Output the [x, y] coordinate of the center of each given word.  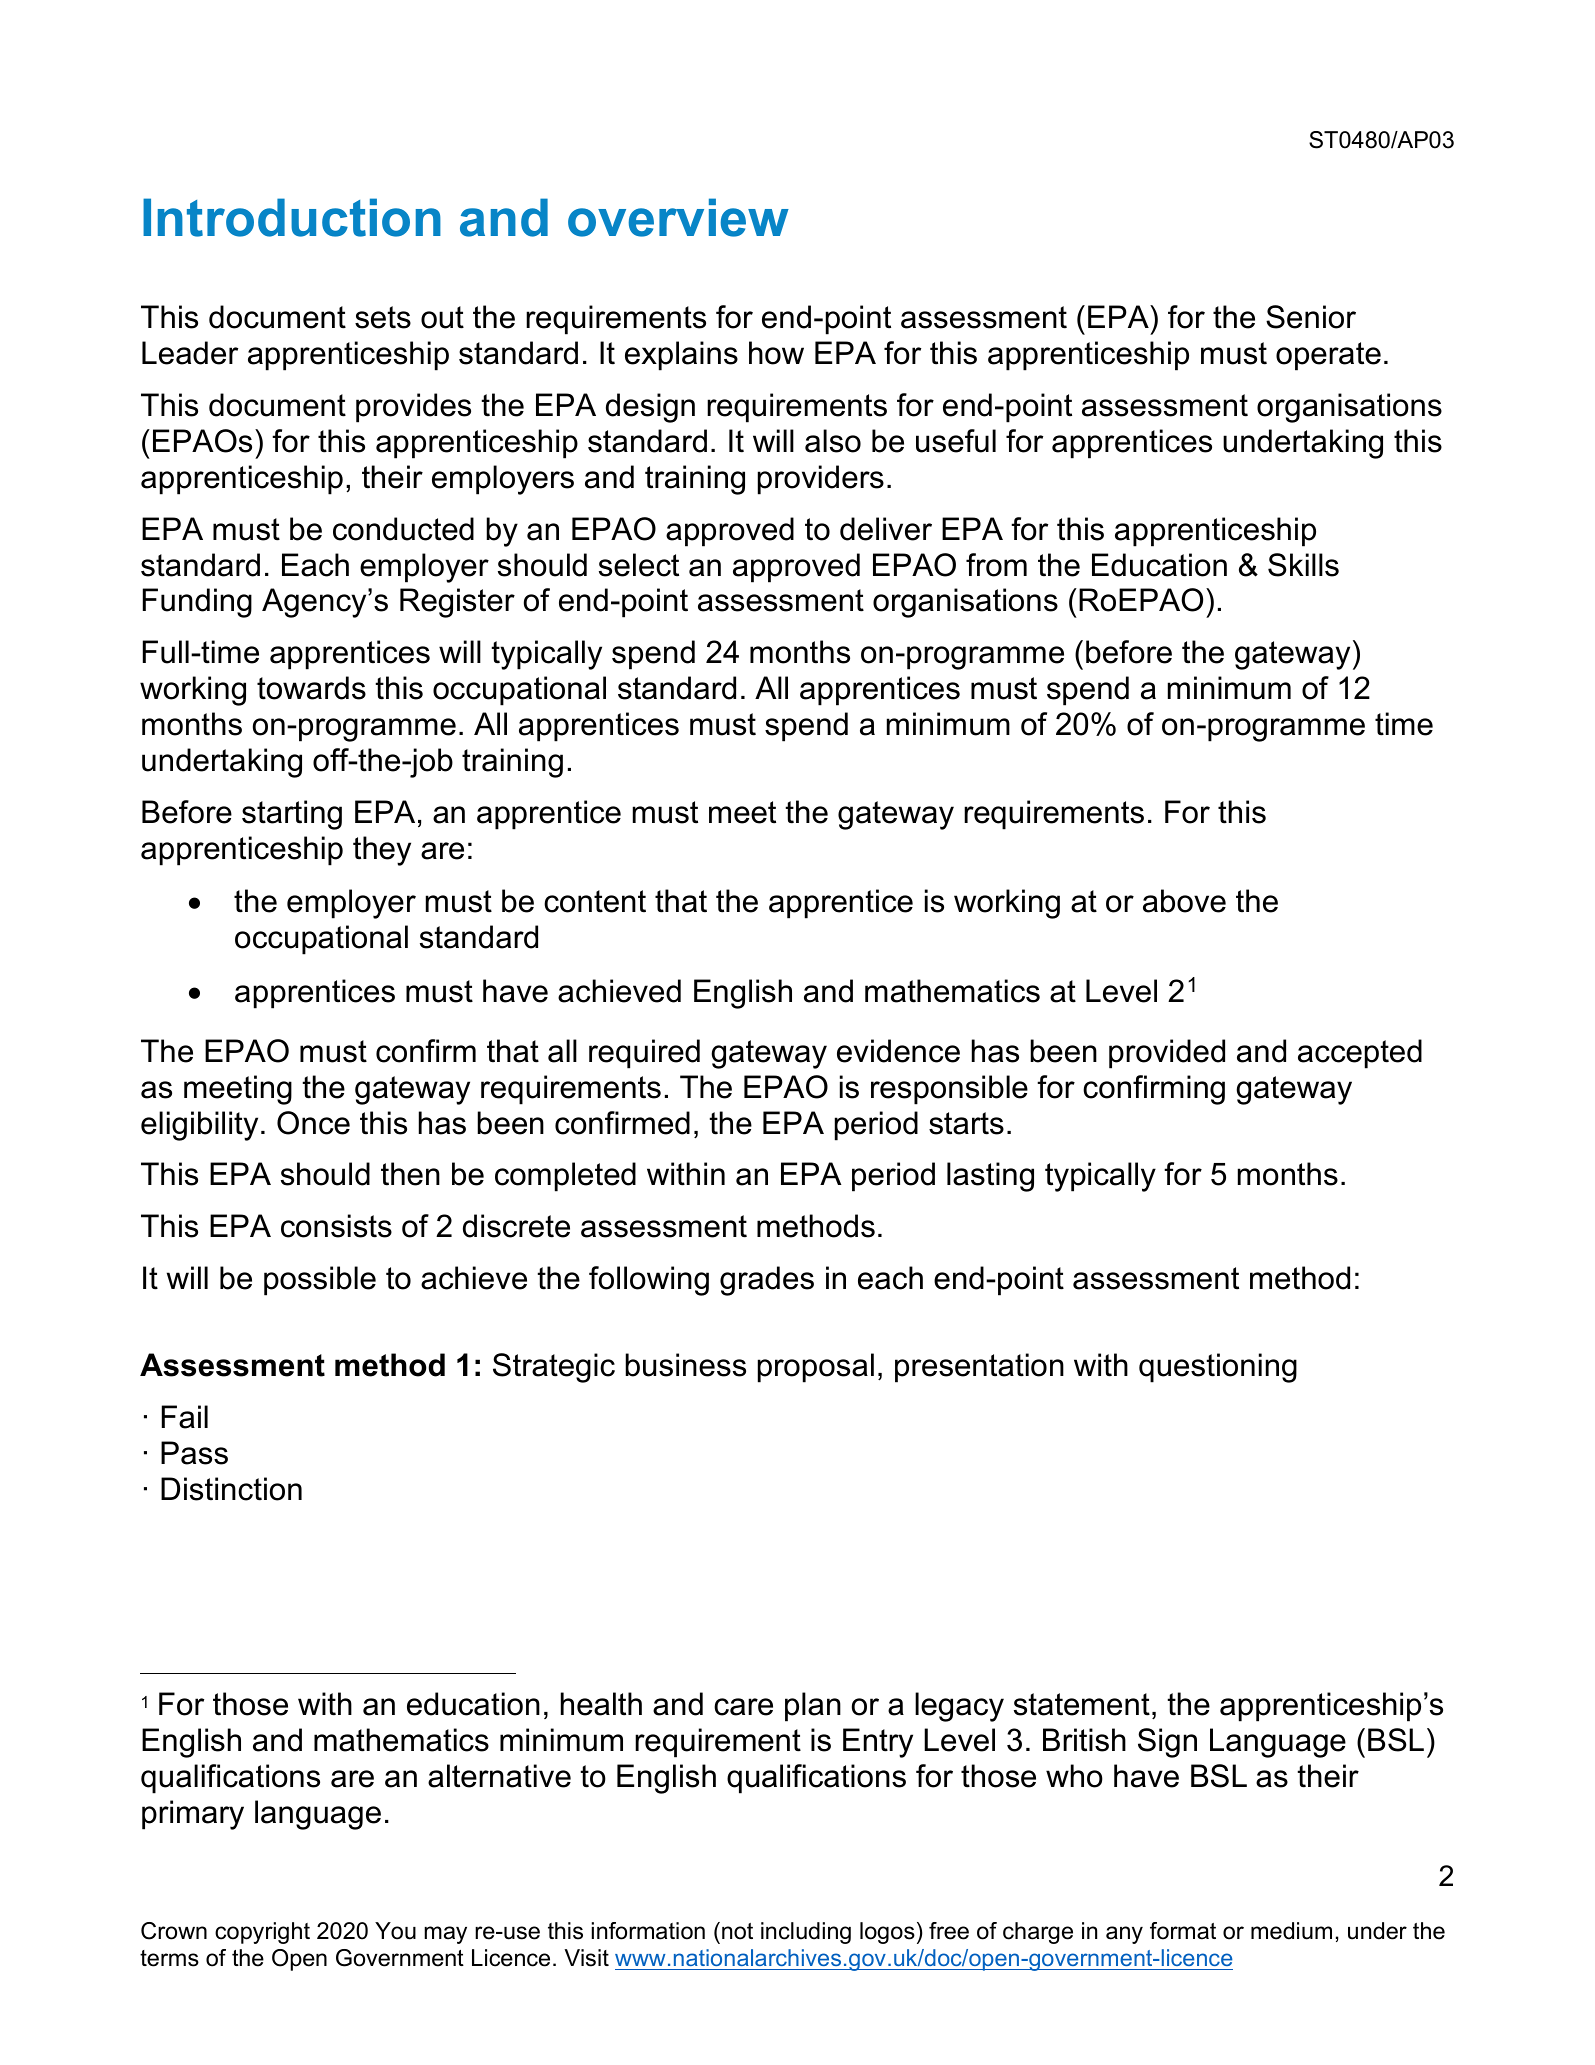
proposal [816, 1368]
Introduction [292, 217]
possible [320, 1281]
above [1184, 901]
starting [292, 815]
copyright [262, 1933]
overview [678, 217]
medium [1291, 1931]
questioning [1218, 1368]
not [737, 1931]
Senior [1311, 317]
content [595, 901]
